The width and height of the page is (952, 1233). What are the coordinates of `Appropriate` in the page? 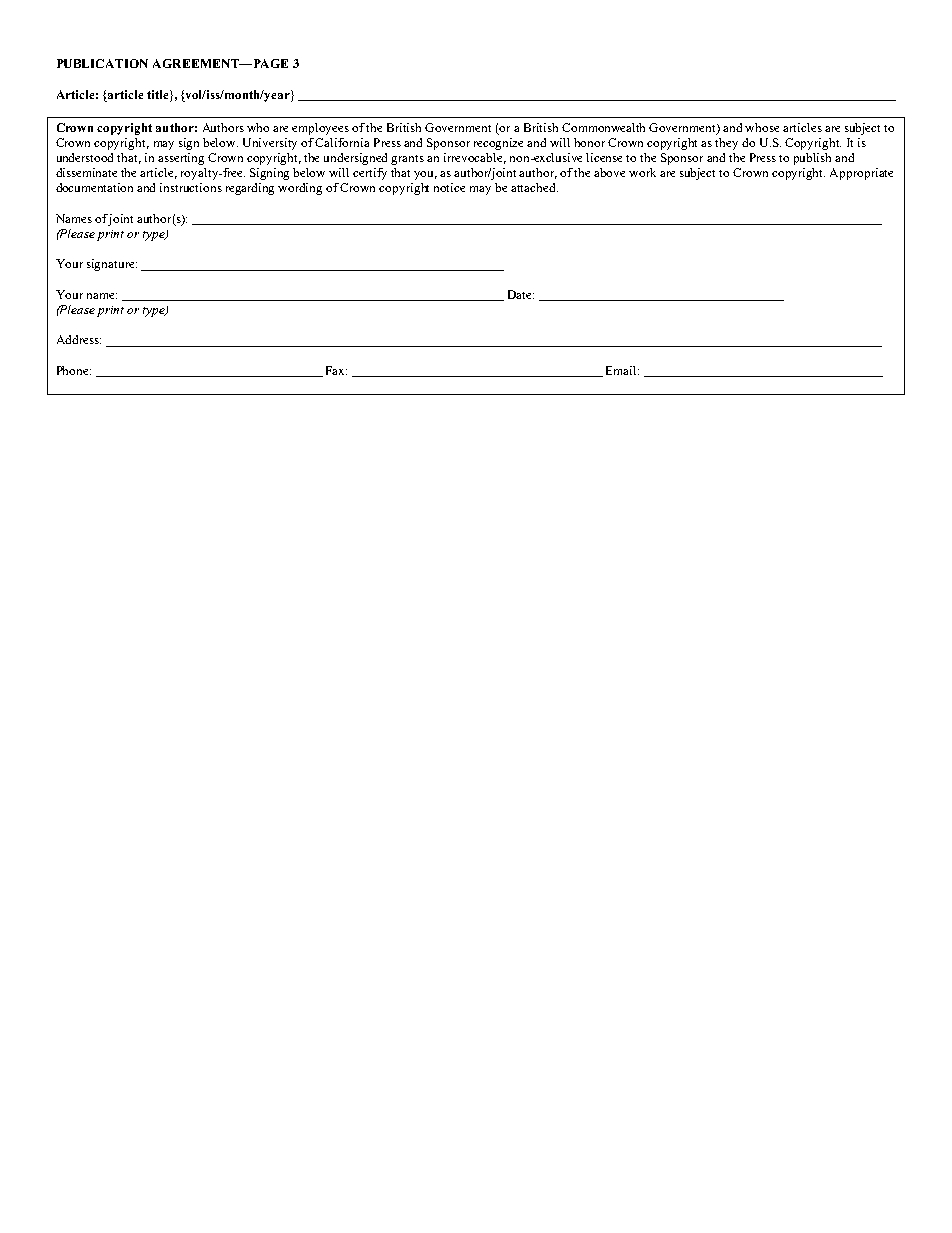 It's located at (861, 174).
